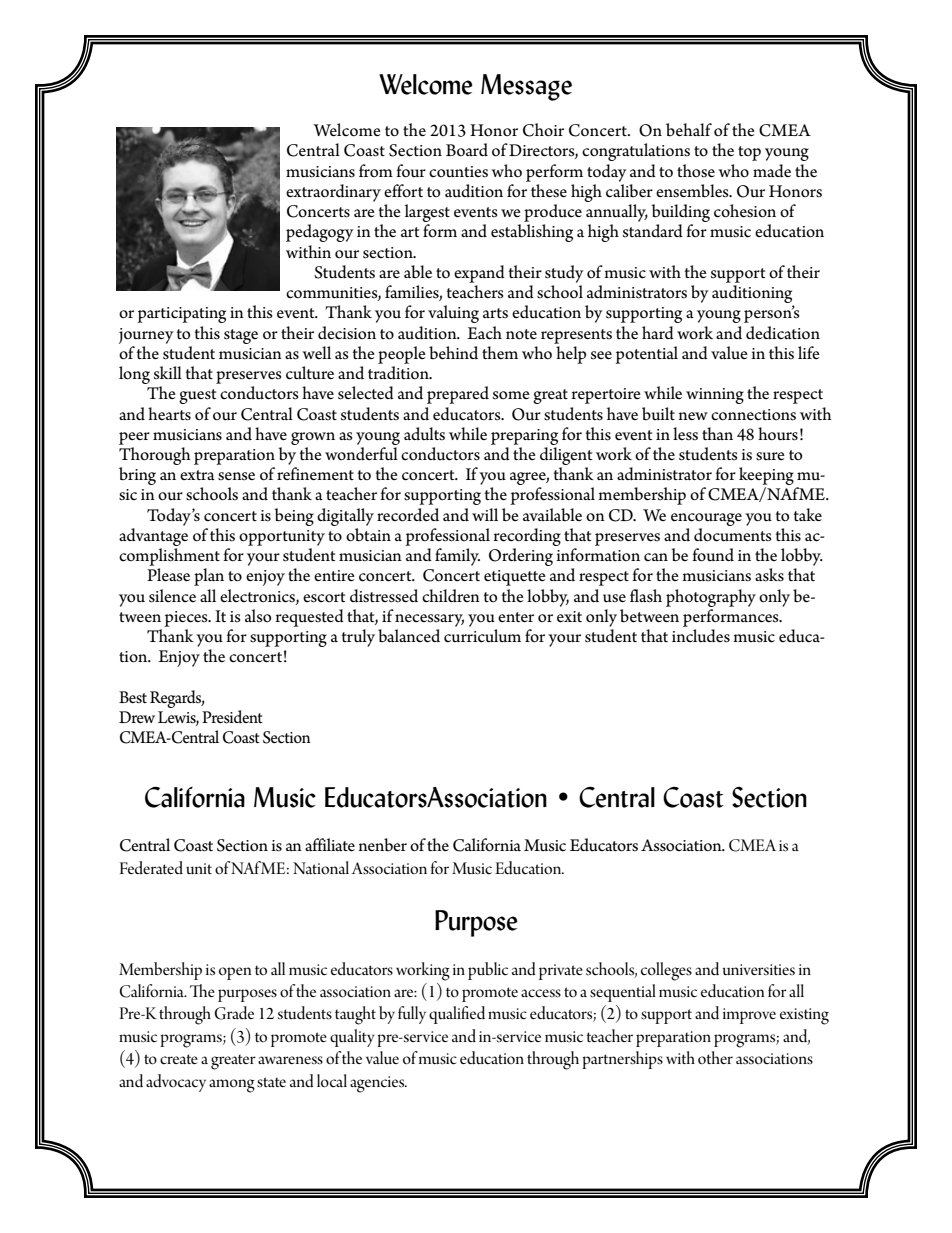 This page has width=952, height=1233. I want to click on qualified, so click(457, 1015).
